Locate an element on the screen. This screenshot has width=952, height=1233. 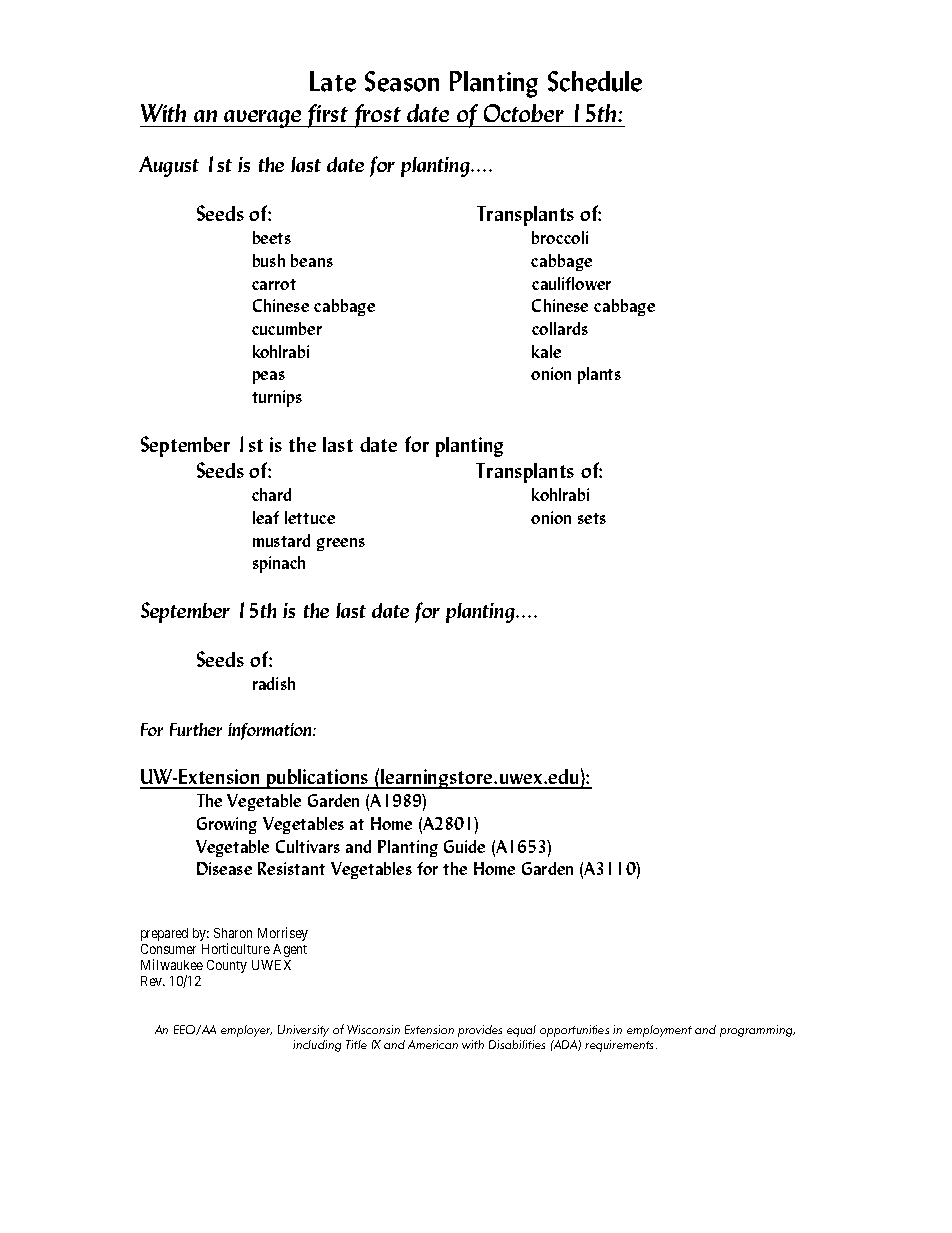
October is located at coordinates (524, 113).
